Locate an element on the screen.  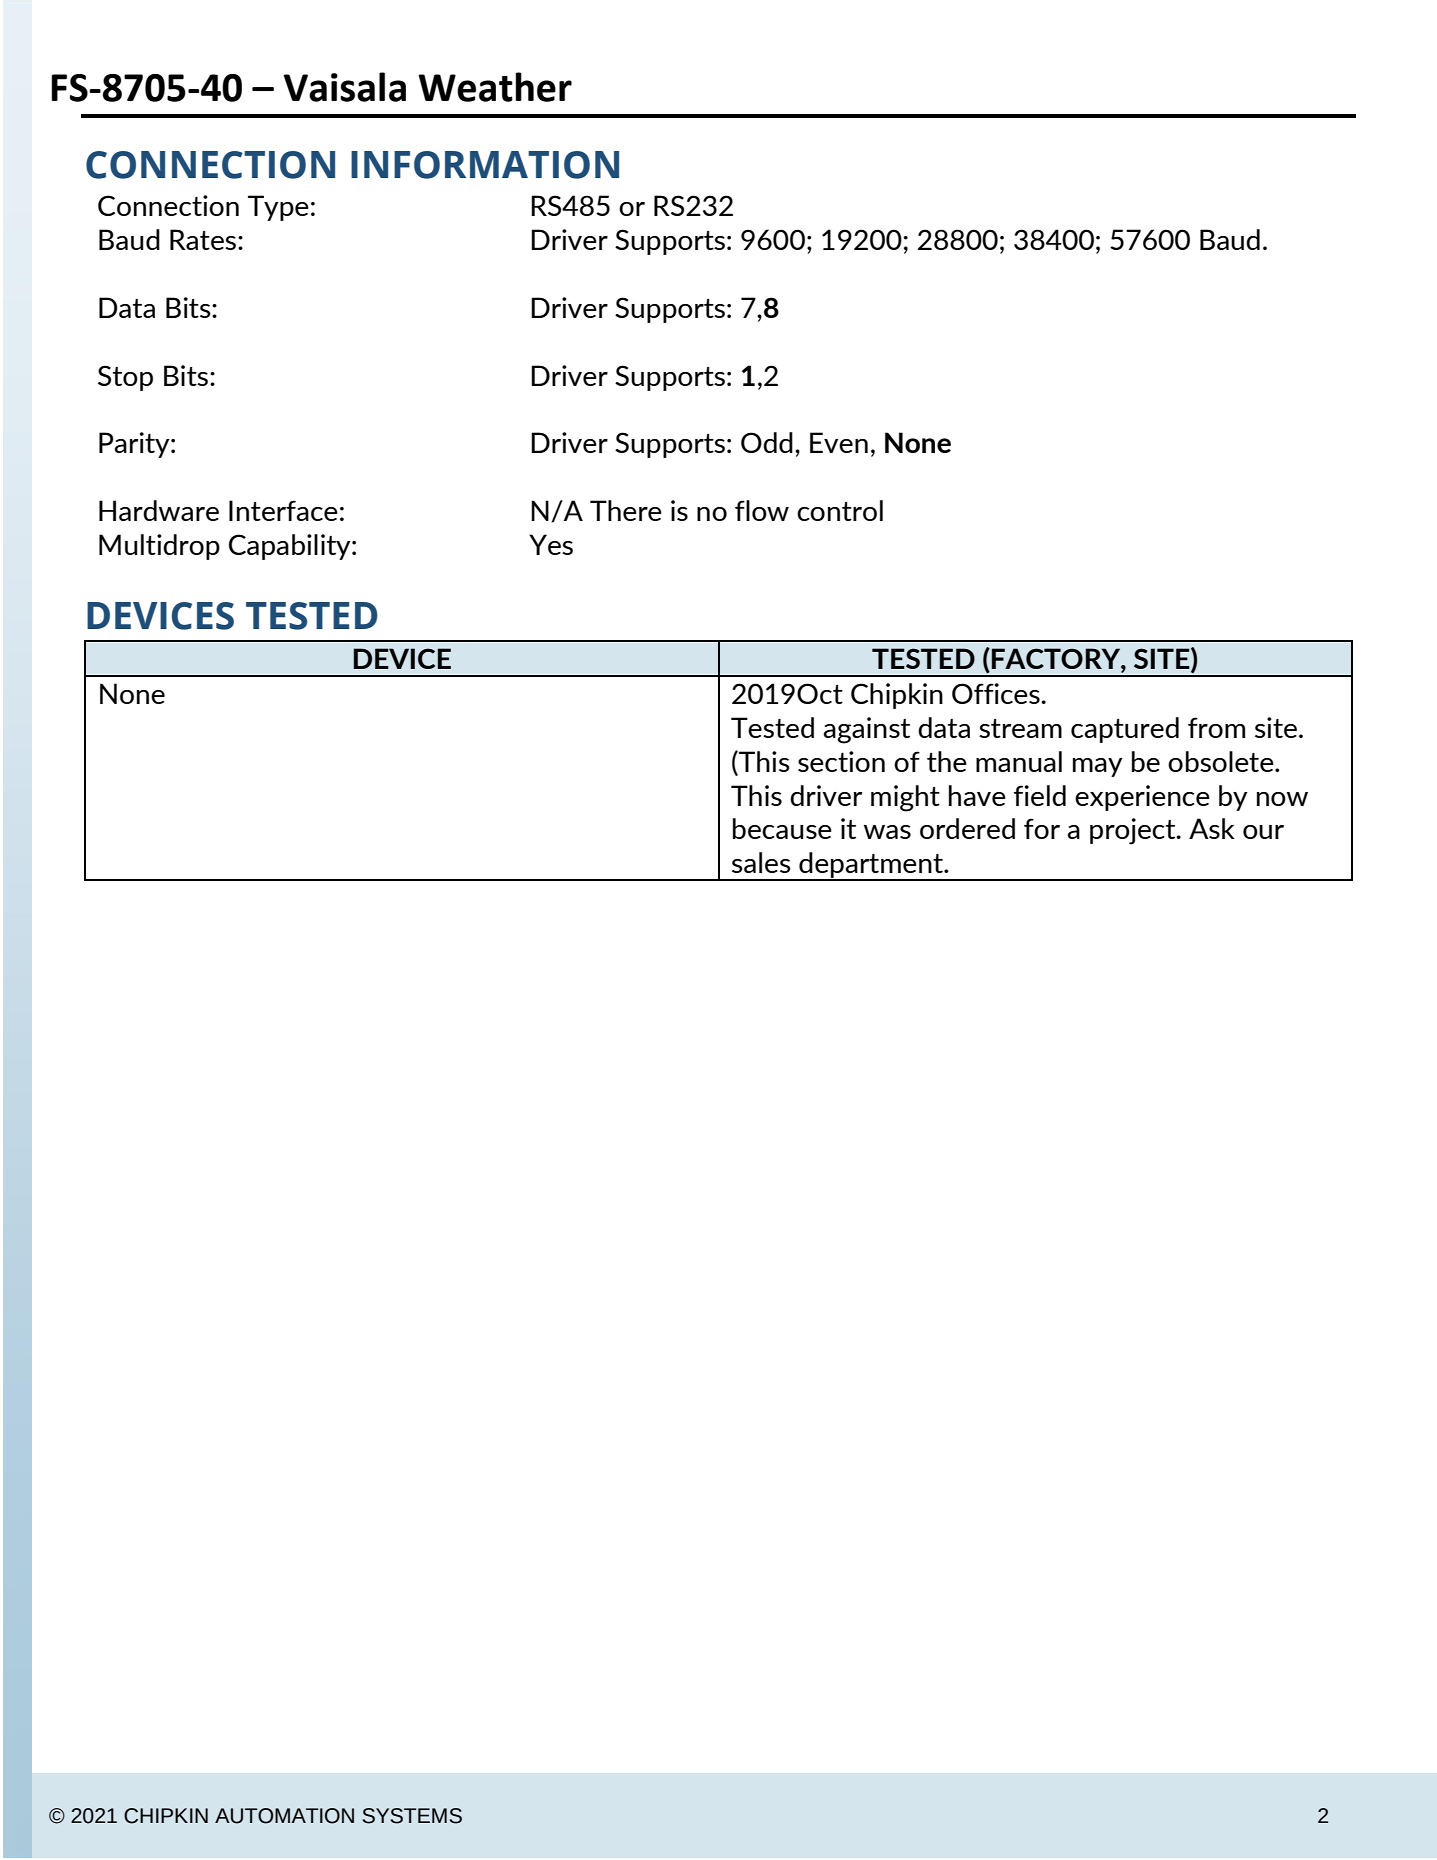
Weather is located at coordinates (495, 87).
